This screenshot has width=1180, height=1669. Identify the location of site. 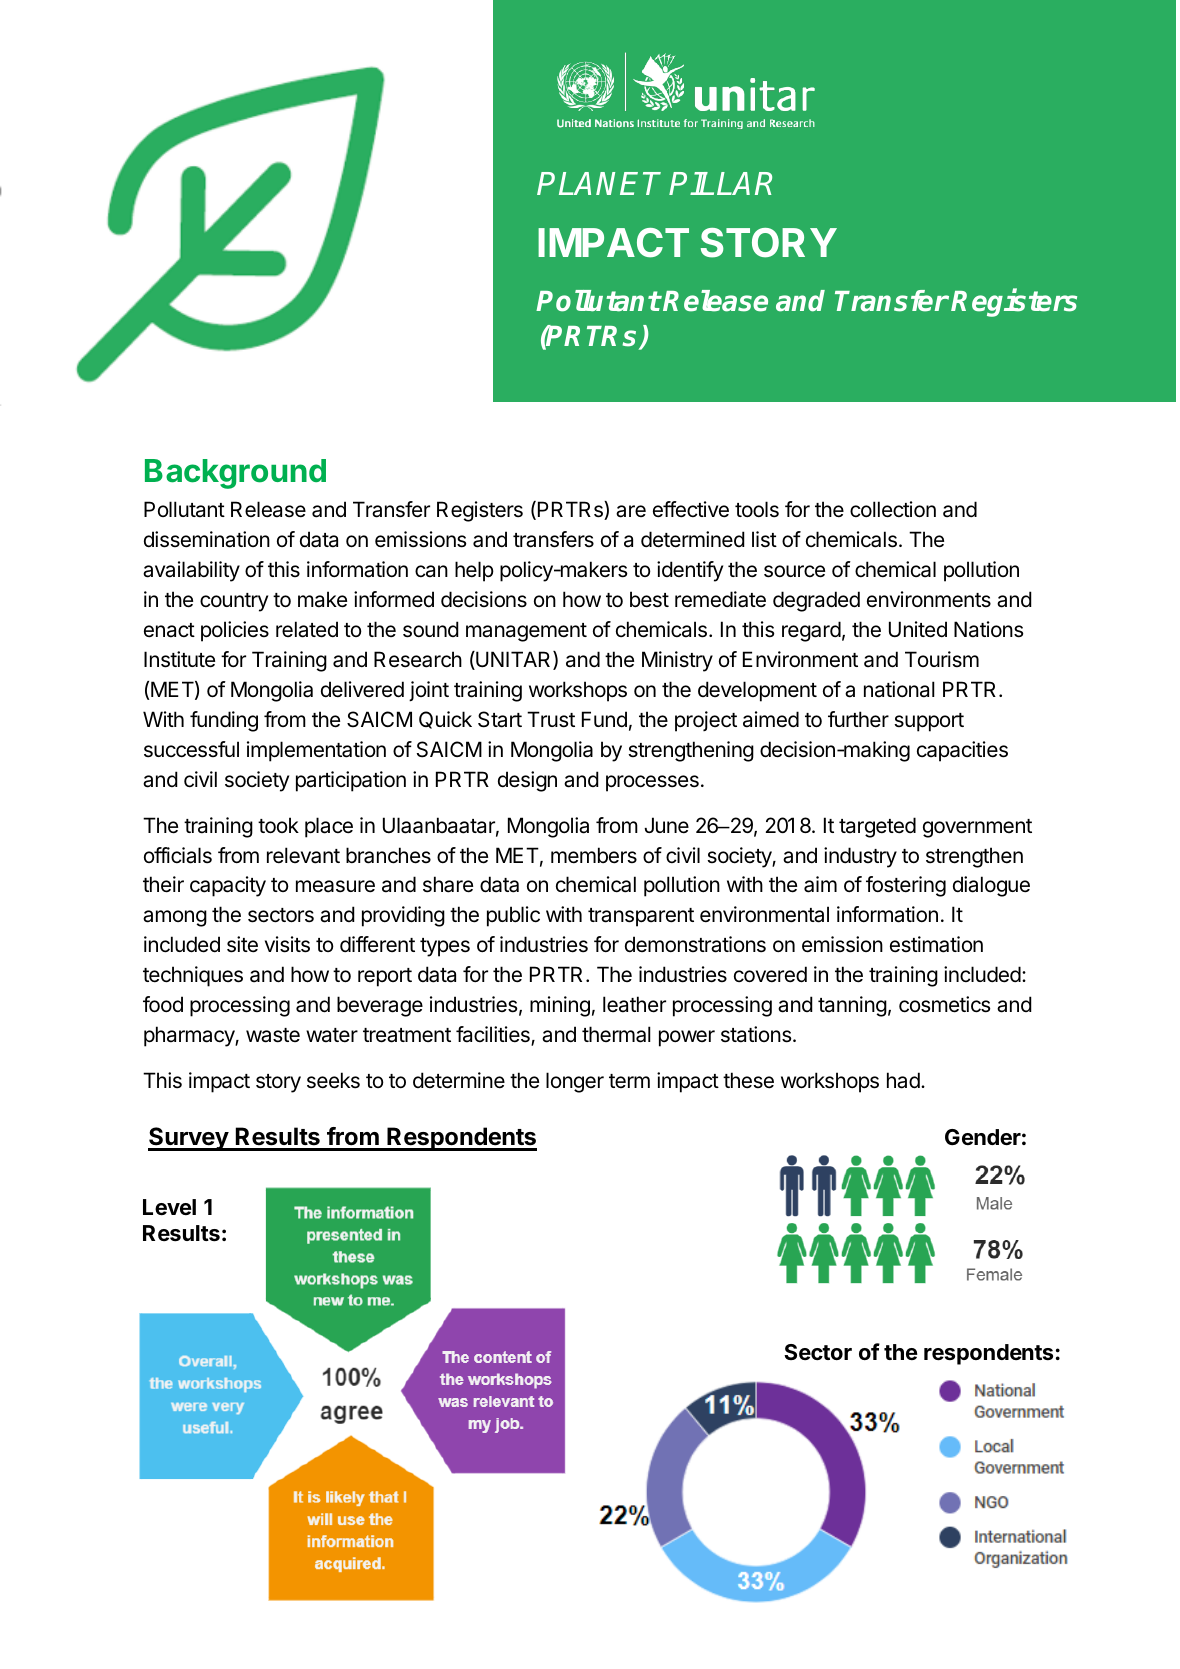
(242, 944).
